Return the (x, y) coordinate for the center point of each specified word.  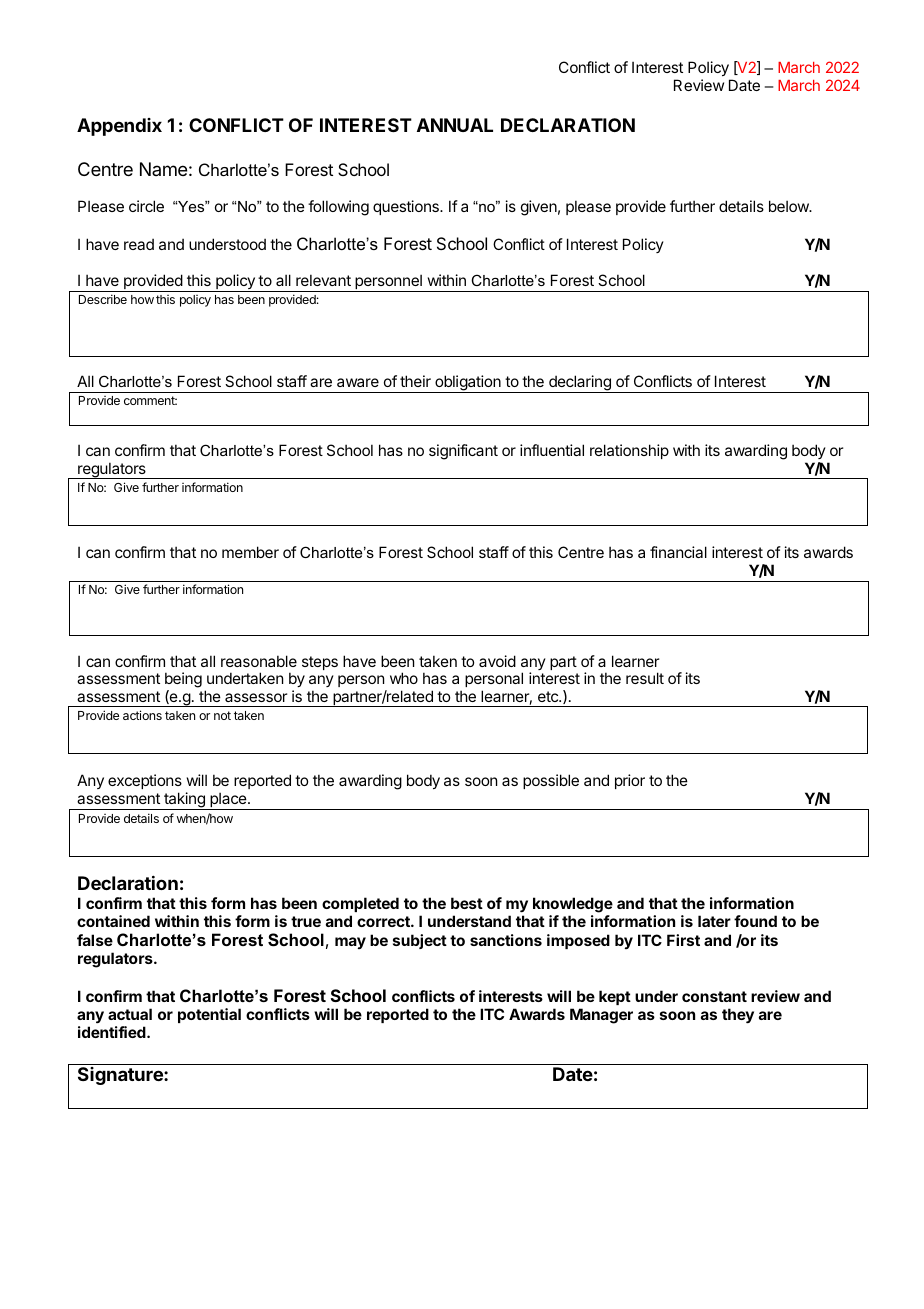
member (250, 552)
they (738, 1016)
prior (630, 781)
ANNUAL (455, 125)
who (404, 678)
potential (209, 1015)
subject (420, 941)
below (790, 206)
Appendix (119, 127)
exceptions (145, 783)
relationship (629, 451)
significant (463, 452)
